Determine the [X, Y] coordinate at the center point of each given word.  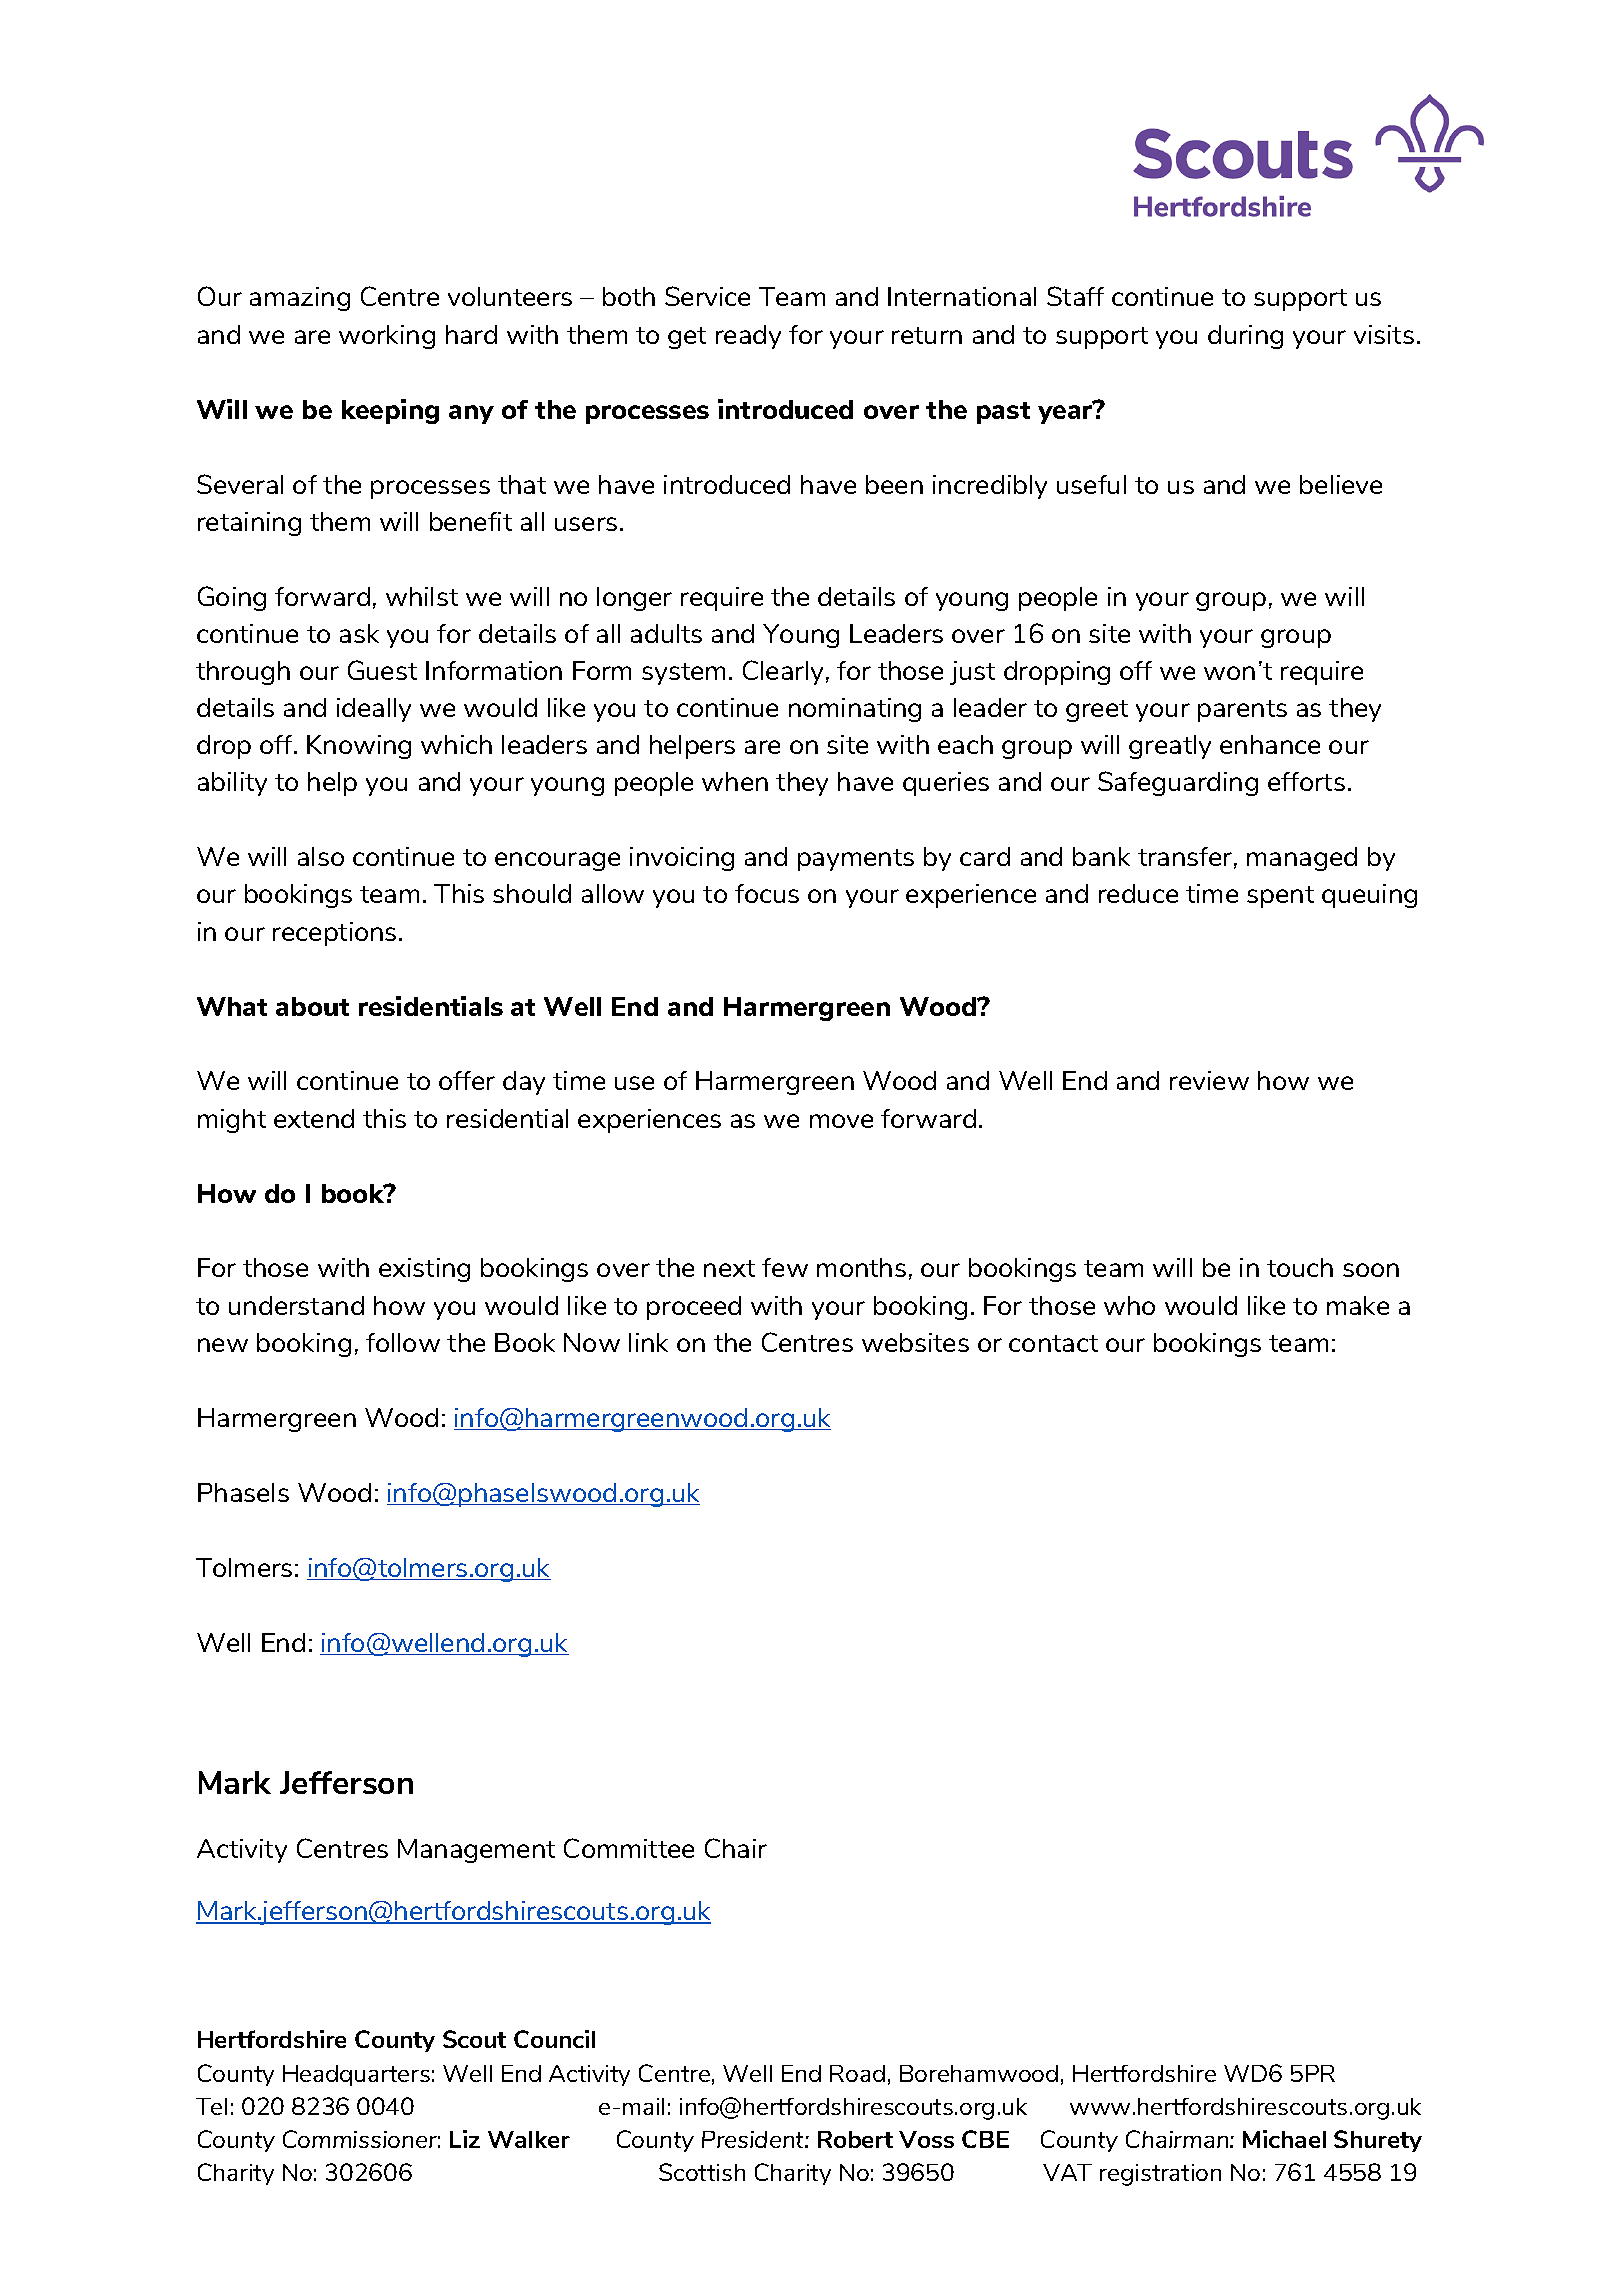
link [648, 1342]
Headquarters [356, 2075]
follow [403, 1342]
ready [748, 337]
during [1245, 337]
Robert [855, 2139]
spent [1280, 897]
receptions [334, 934]
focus [767, 893]
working [387, 337]
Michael [1284, 2139]
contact [1053, 1343]
